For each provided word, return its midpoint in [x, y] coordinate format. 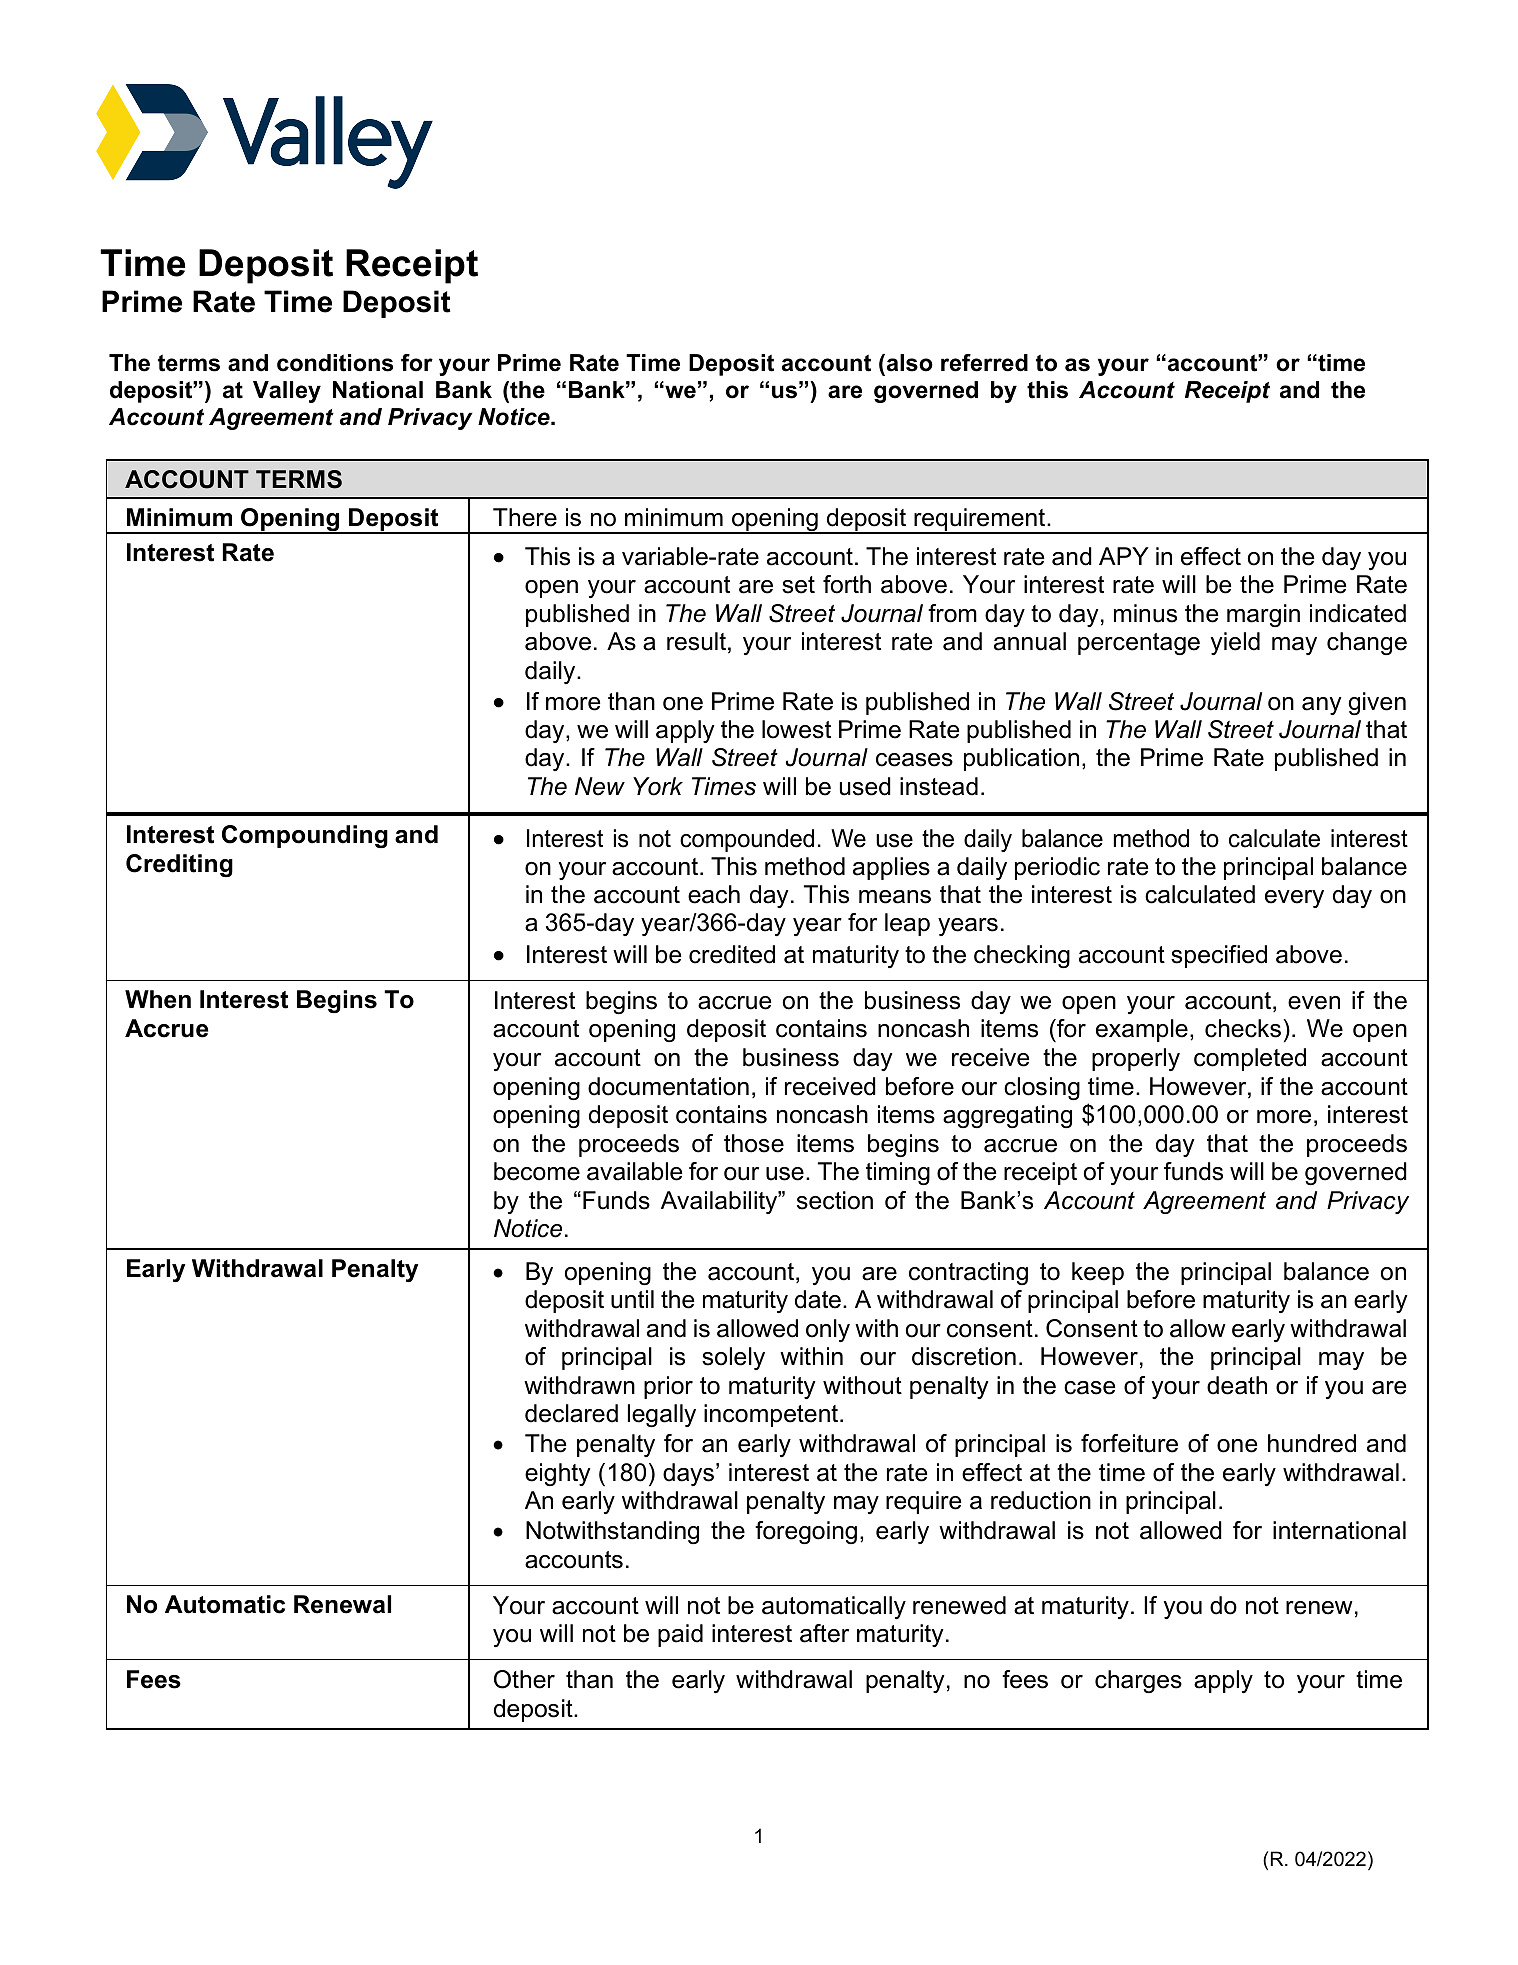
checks [1243, 1028]
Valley [287, 392]
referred [984, 363]
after [824, 1633]
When [158, 999]
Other [524, 1679]
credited [732, 954]
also [908, 363]
